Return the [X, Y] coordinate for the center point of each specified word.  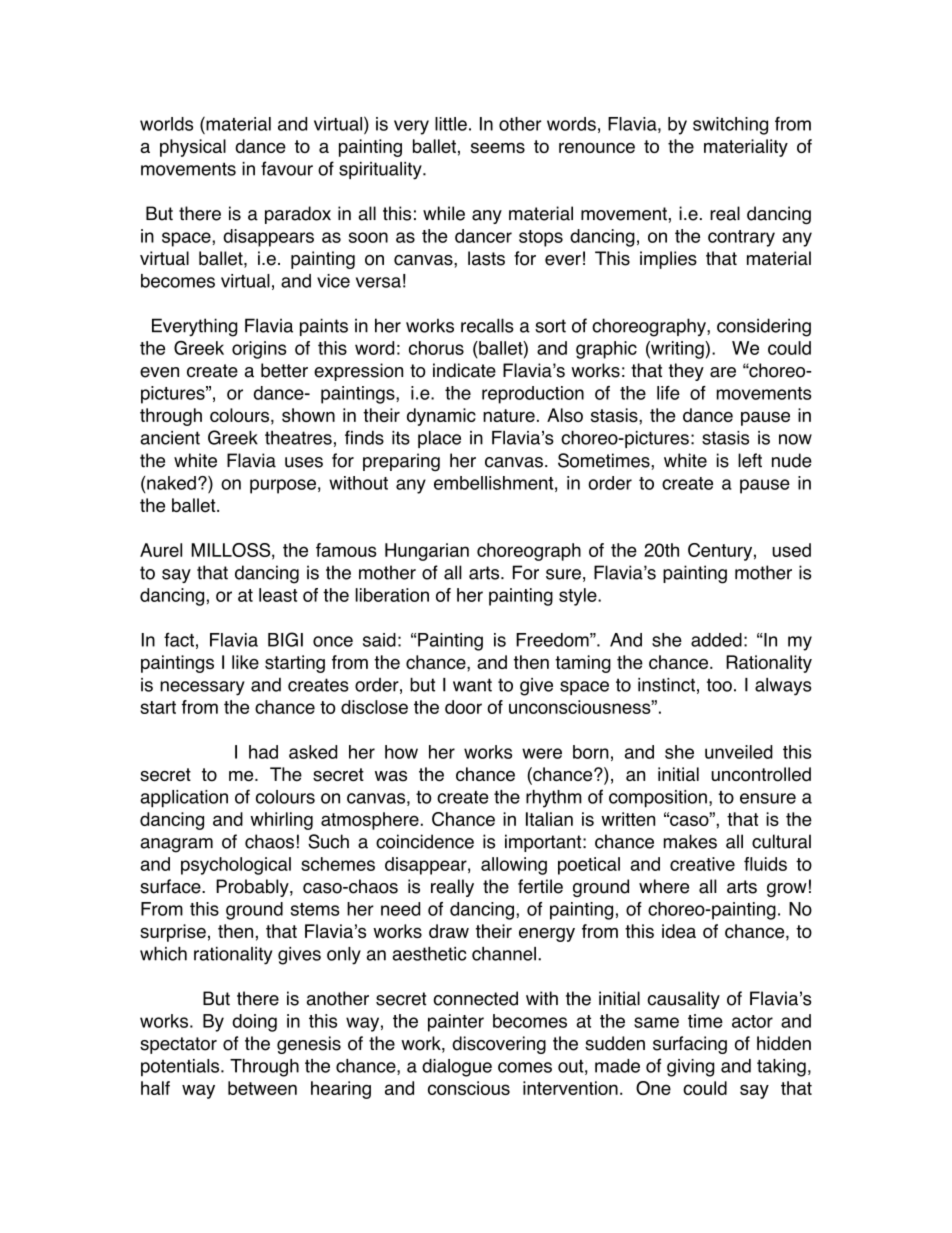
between [262, 1088]
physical [193, 148]
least [278, 595]
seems [498, 147]
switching [730, 126]
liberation [392, 595]
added [716, 640]
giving [690, 1068]
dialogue [457, 1068]
